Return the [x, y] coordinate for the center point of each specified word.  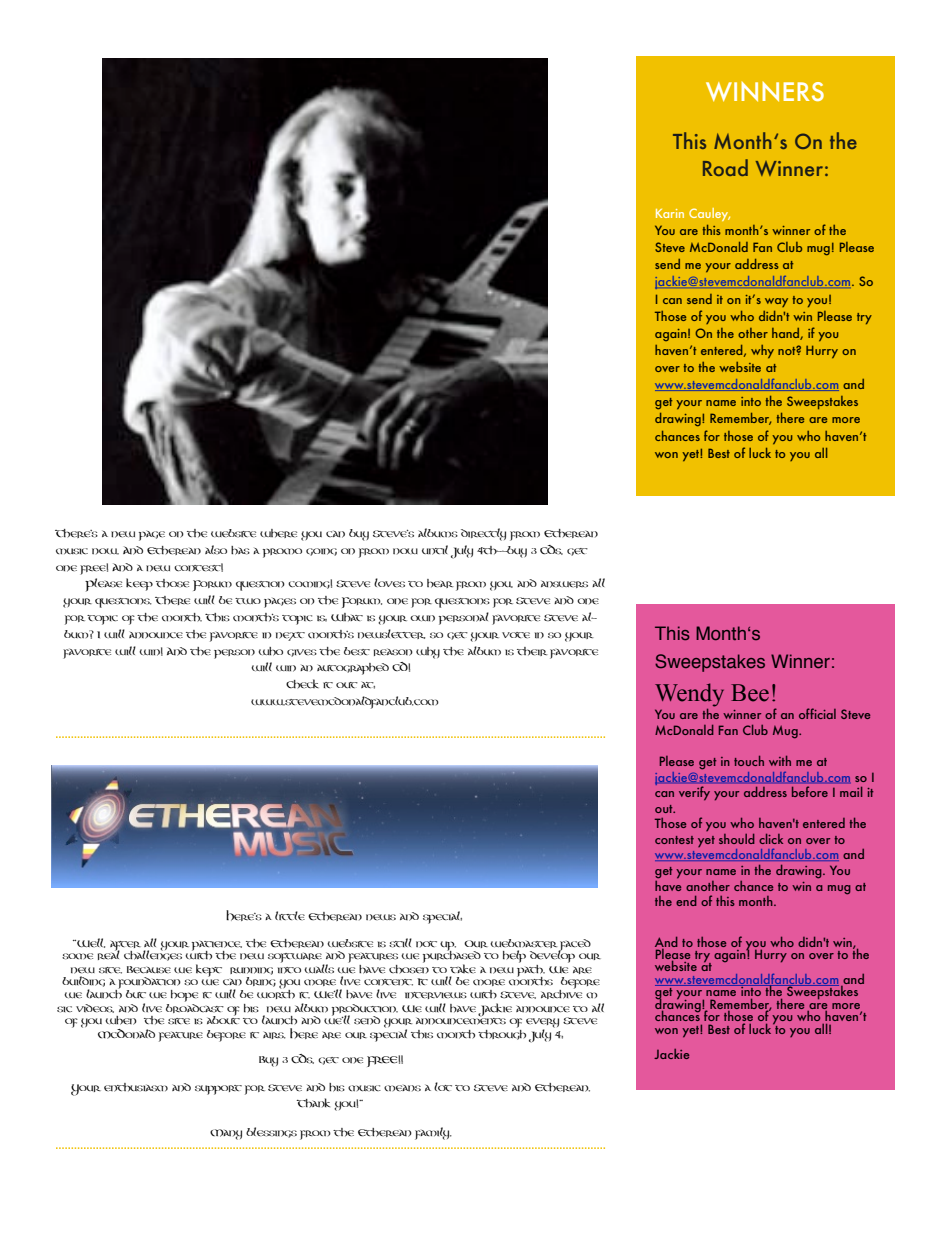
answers [564, 584]
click [771, 838]
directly [483, 534]
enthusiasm [136, 1087]
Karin [670, 213]
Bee [750, 693]
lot [443, 1086]
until [435, 550]
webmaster [524, 943]
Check [302, 684]
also [216, 549]
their [532, 651]
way [776, 302]
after [125, 946]
